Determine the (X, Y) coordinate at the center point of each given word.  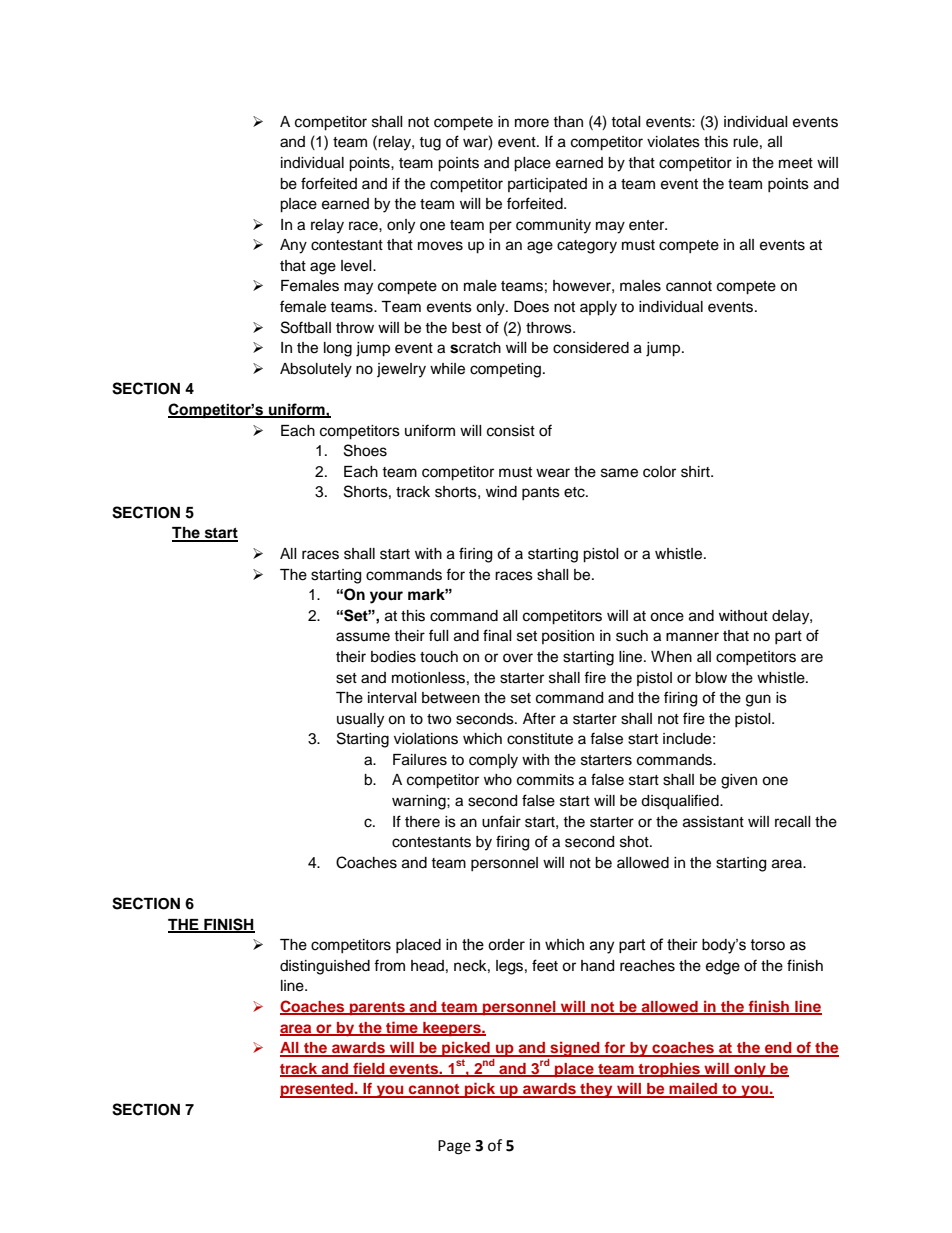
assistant (713, 822)
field (369, 1069)
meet (796, 163)
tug (430, 144)
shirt (696, 472)
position (568, 637)
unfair (501, 821)
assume (363, 637)
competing (505, 370)
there (422, 822)
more (532, 123)
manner (692, 637)
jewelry (401, 370)
